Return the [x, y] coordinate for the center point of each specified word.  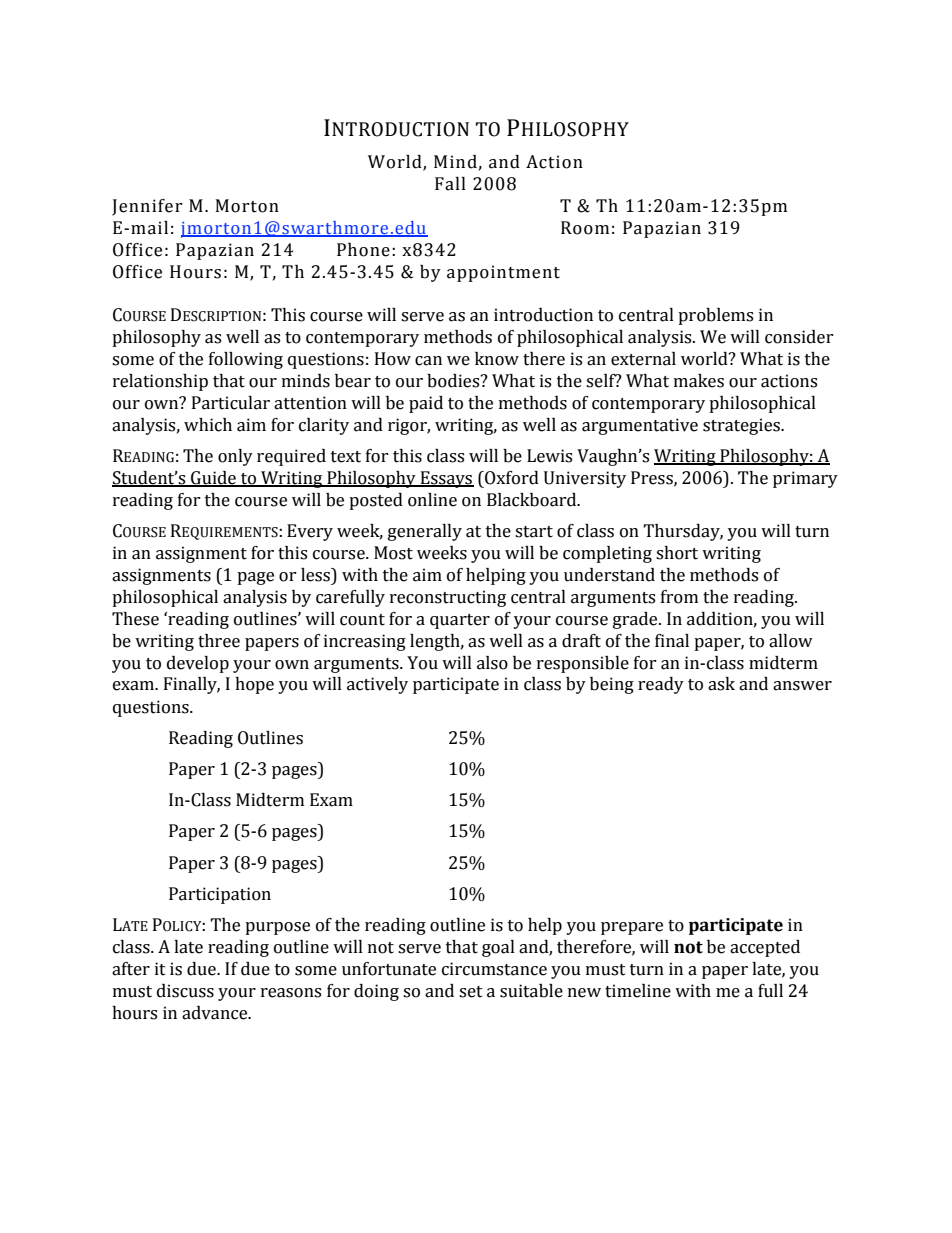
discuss [185, 991]
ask [721, 684]
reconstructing [448, 598]
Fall [450, 184]
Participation [220, 895]
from [679, 597]
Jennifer [147, 207]
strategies [742, 426]
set [471, 992]
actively [377, 685]
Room [585, 228]
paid [426, 404]
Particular [231, 403]
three [219, 641]
